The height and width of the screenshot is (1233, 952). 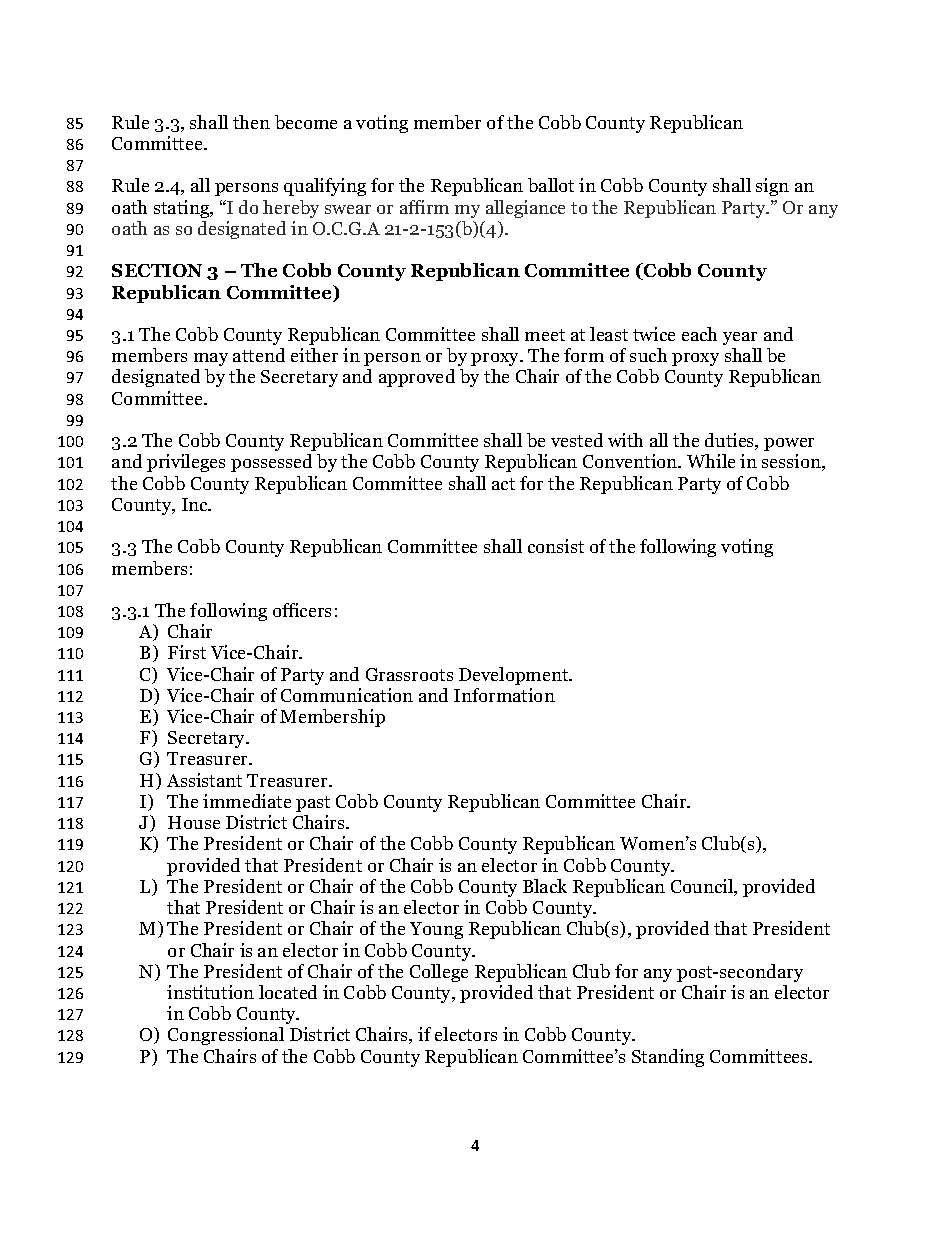 I want to click on Development, so click(x=515, y=676).
